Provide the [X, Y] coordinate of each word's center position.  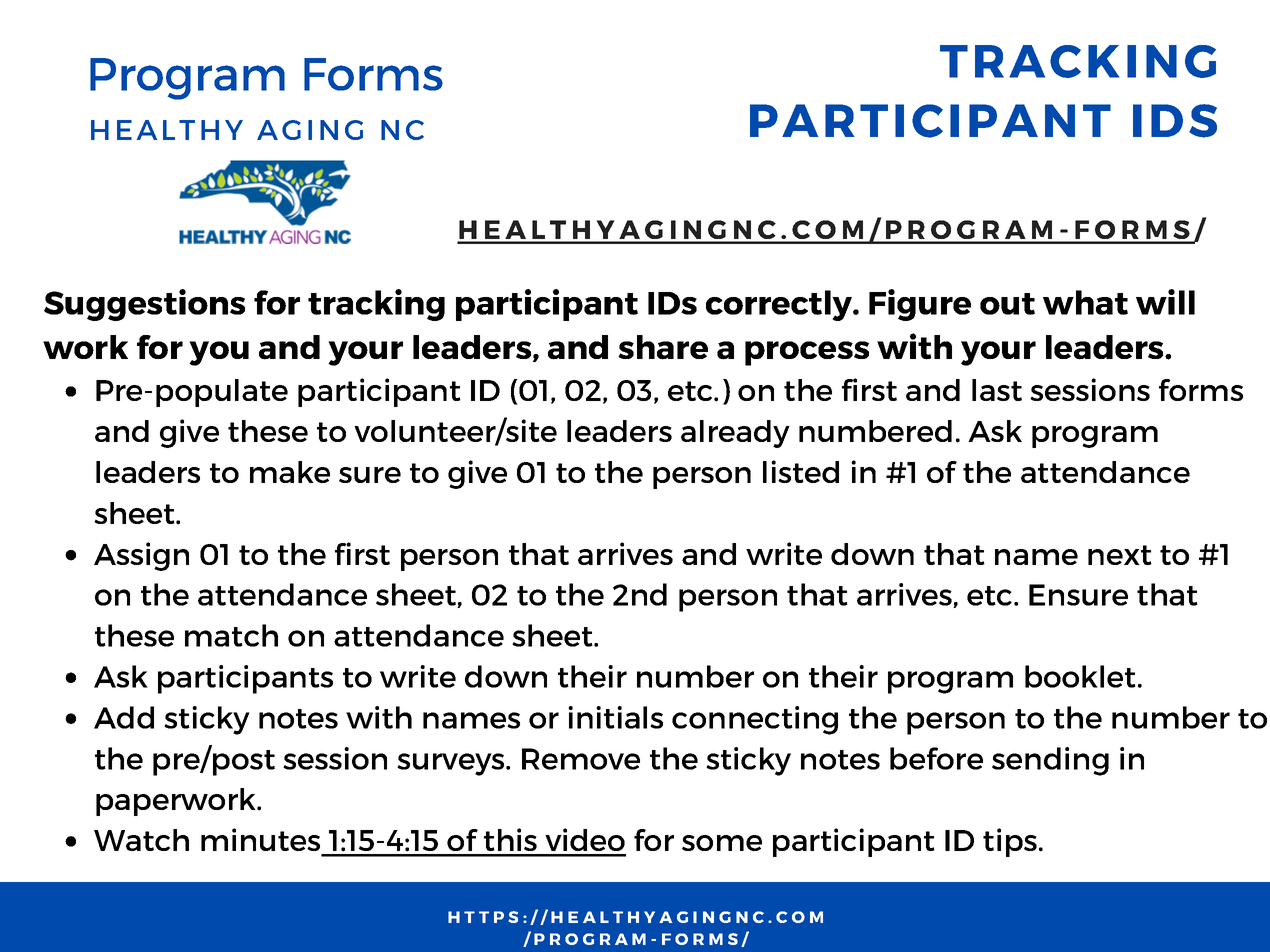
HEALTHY [167, 130]
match [231, 635]
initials [615, 717]
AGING [310, 130]
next [1120, 555]
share [663, 347]
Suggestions [144, 305]
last [997, 390]
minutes [260, 839]
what [1085, 302]
